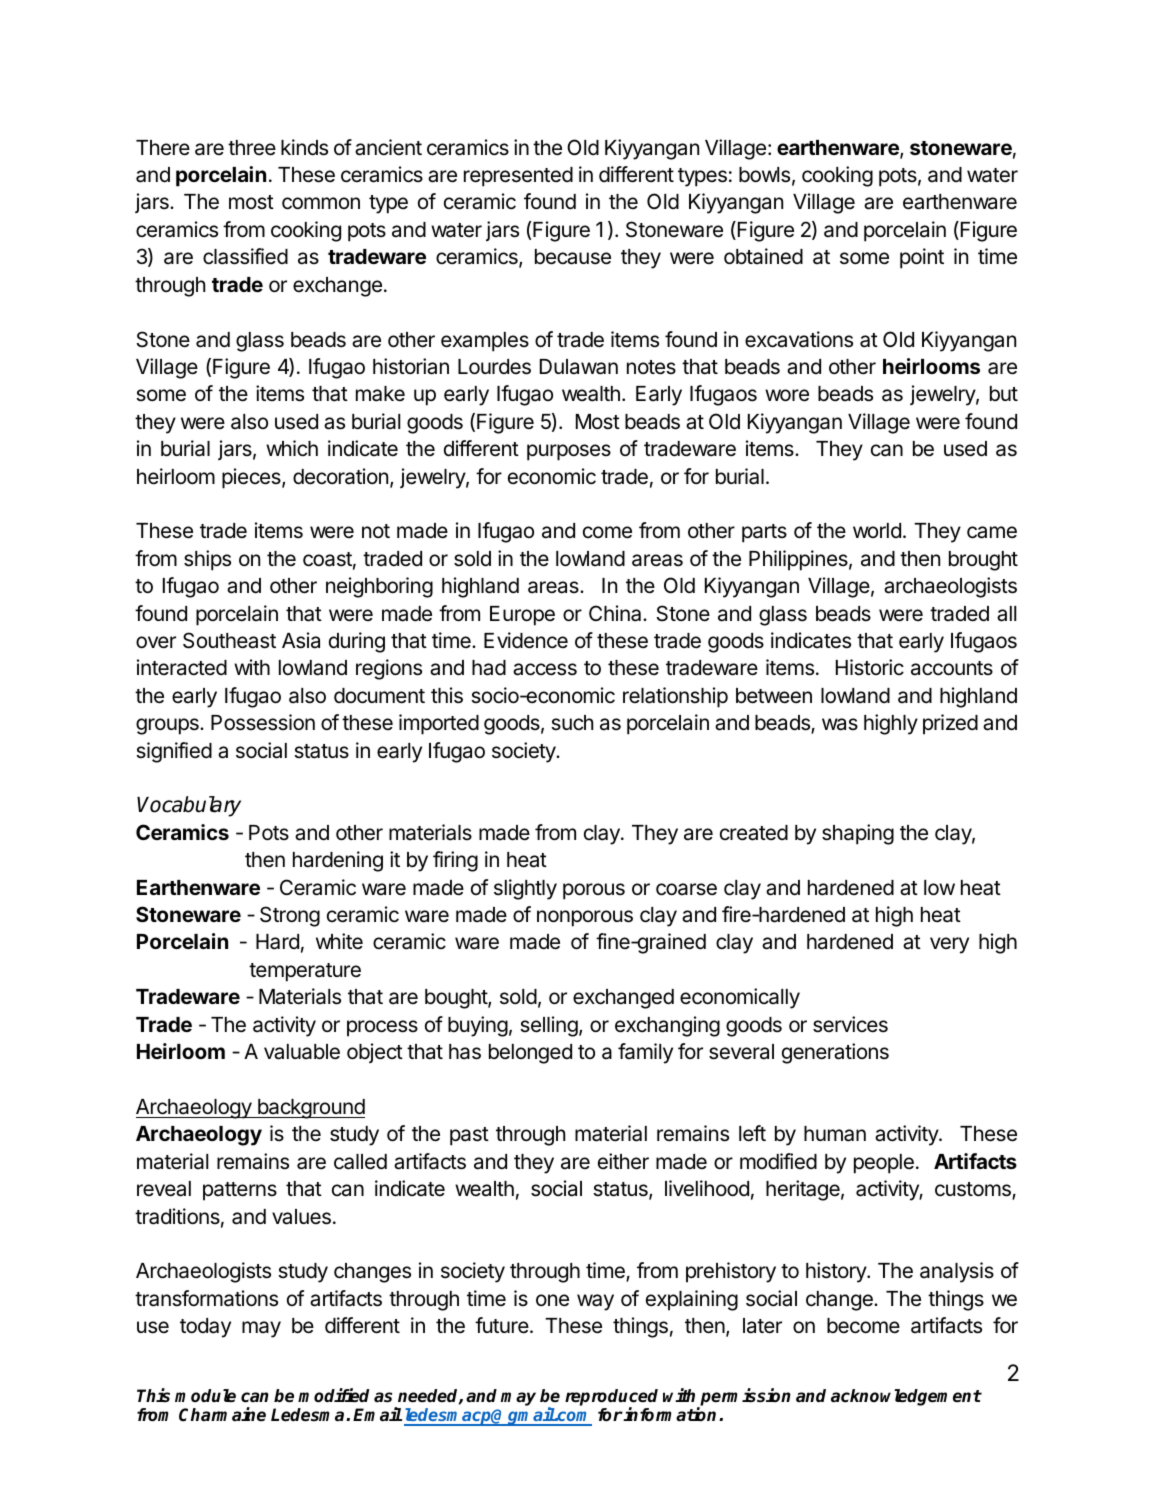 The width and height of the document is (1153, 1492). I want to click on valuable, so click(302, 1052).
